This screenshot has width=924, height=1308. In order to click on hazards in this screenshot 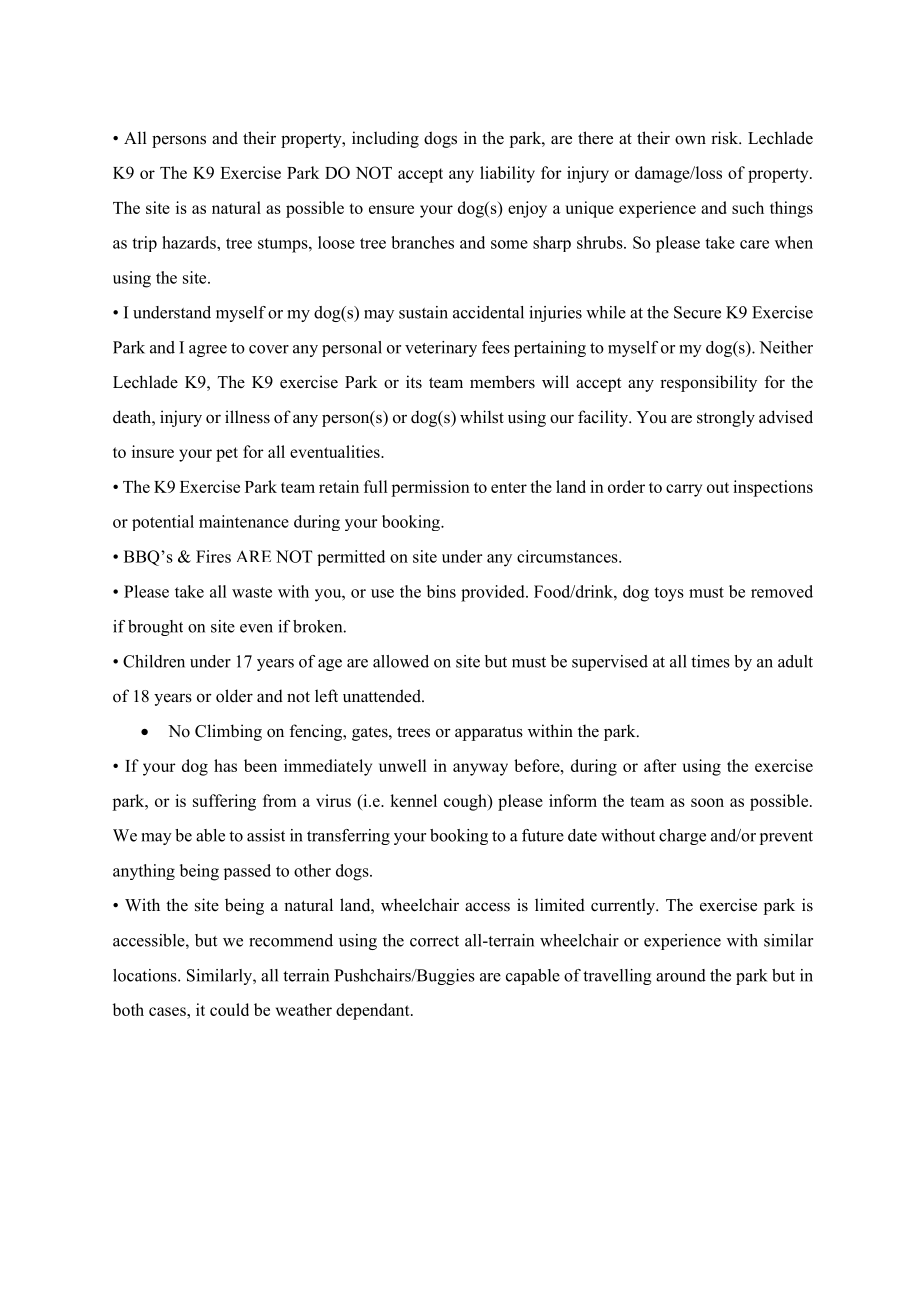, I will do `click(190, 242)`.
